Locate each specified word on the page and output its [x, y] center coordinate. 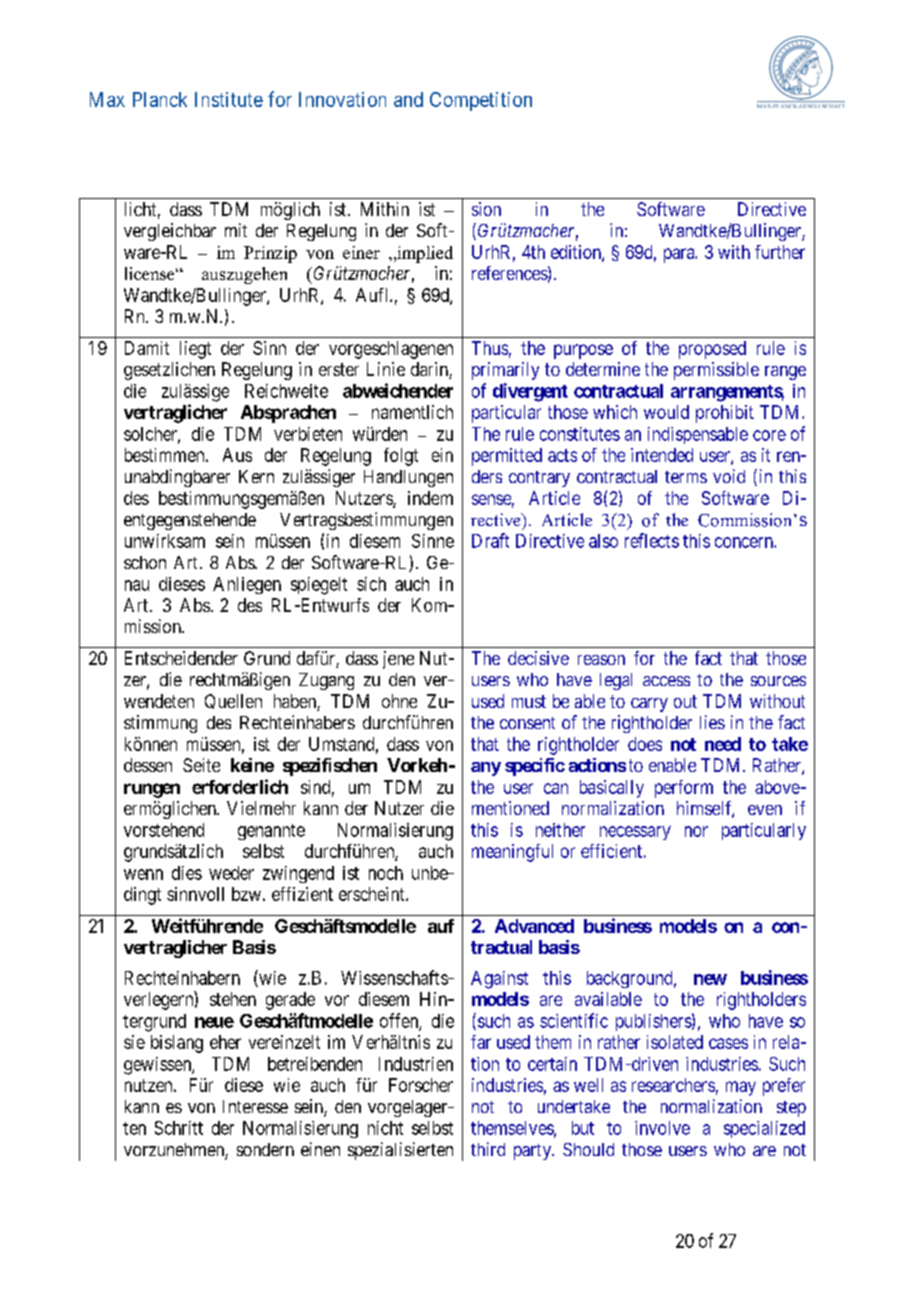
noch [386, 873]
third [488, 1149]
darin [430, 370]
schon [145, 562]
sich [371, 584]
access [666, 681]
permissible [716, 371]
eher [225, 1042]
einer [361, 252]
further [780, 252]
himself [705, 809]
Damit [147, 348]
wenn [143, 874]
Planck [160, 99]
